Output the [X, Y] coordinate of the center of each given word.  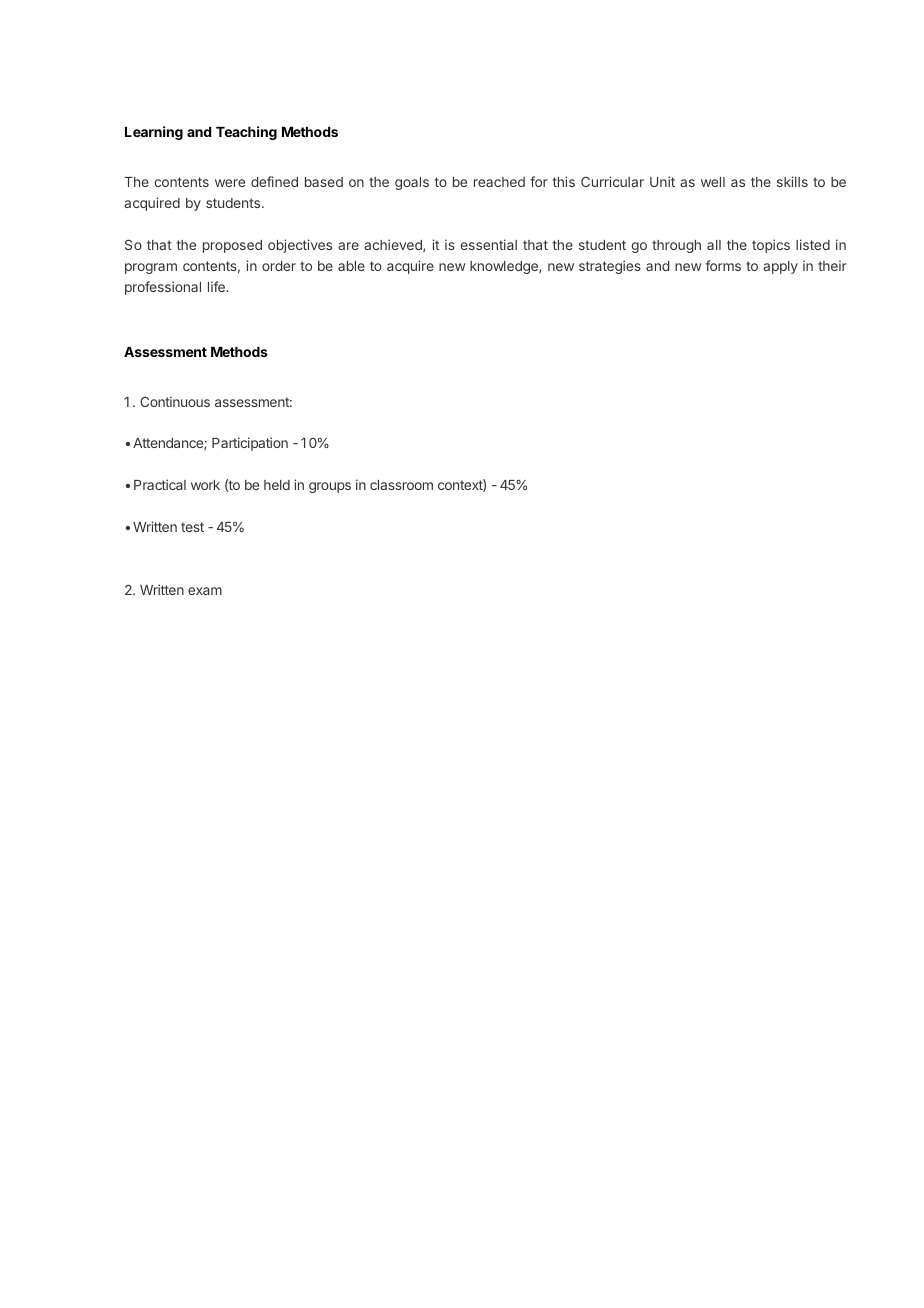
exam [205, 591]
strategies [610, 267]
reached [499, 182]
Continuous [175, 401]
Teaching [246, 133]
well [713, 182]
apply [780, 267]
